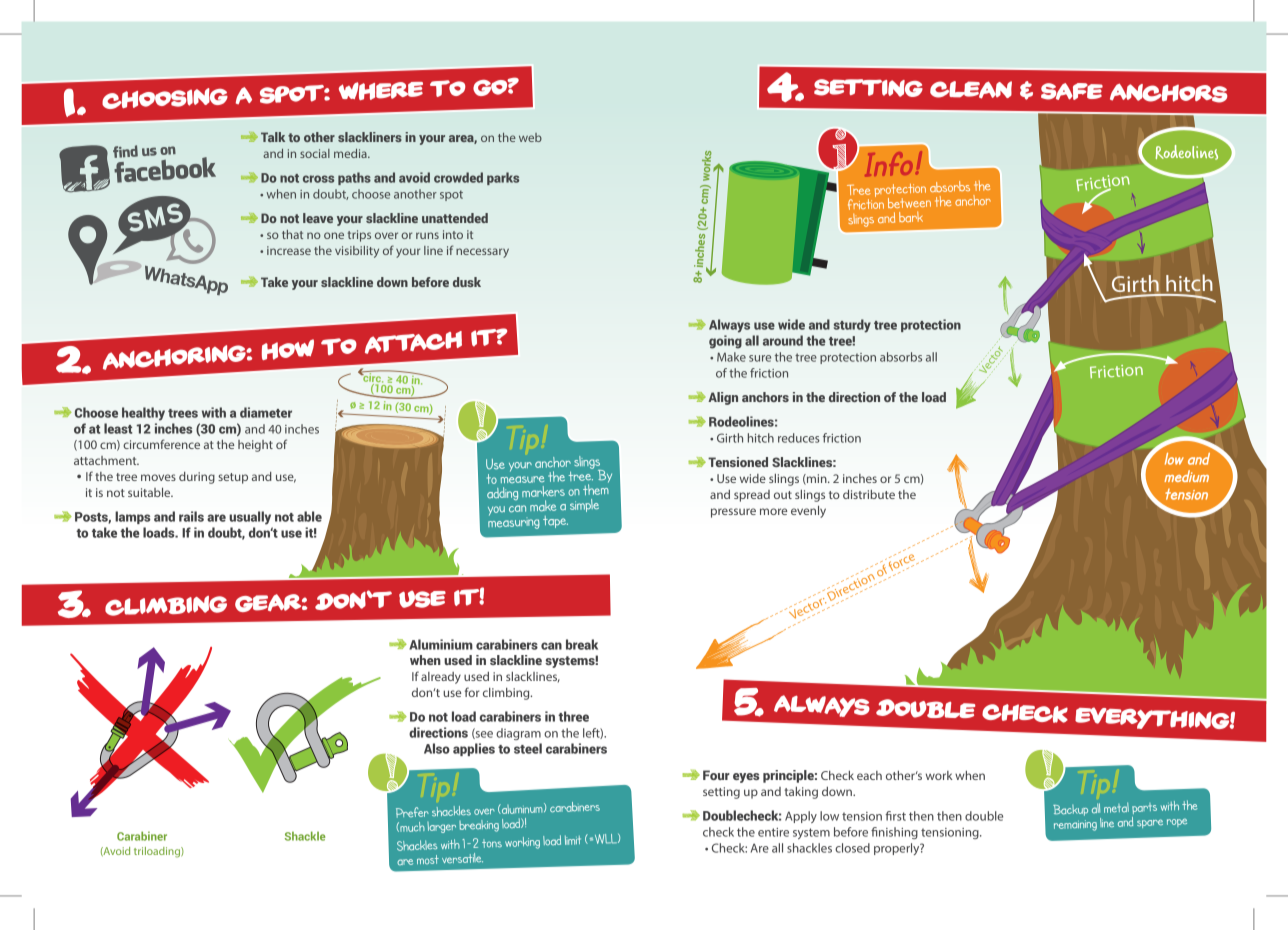  What do you see at coordinates (437, 748) in the screenshot?
I see `Also` at bounding box center [437, 748].
